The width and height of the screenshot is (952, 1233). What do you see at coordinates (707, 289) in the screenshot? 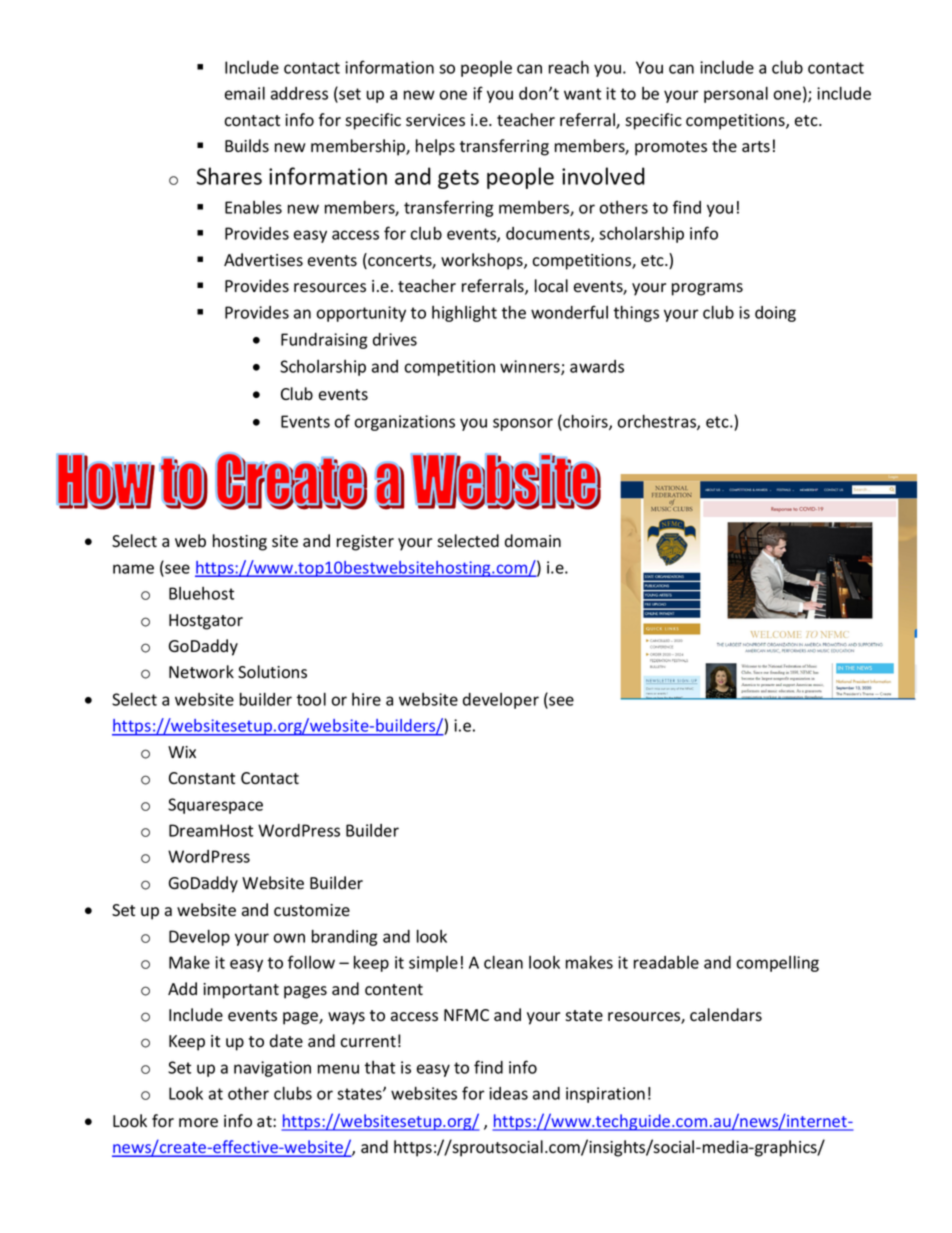
I see `programs` at bounding box center [707, 289].
